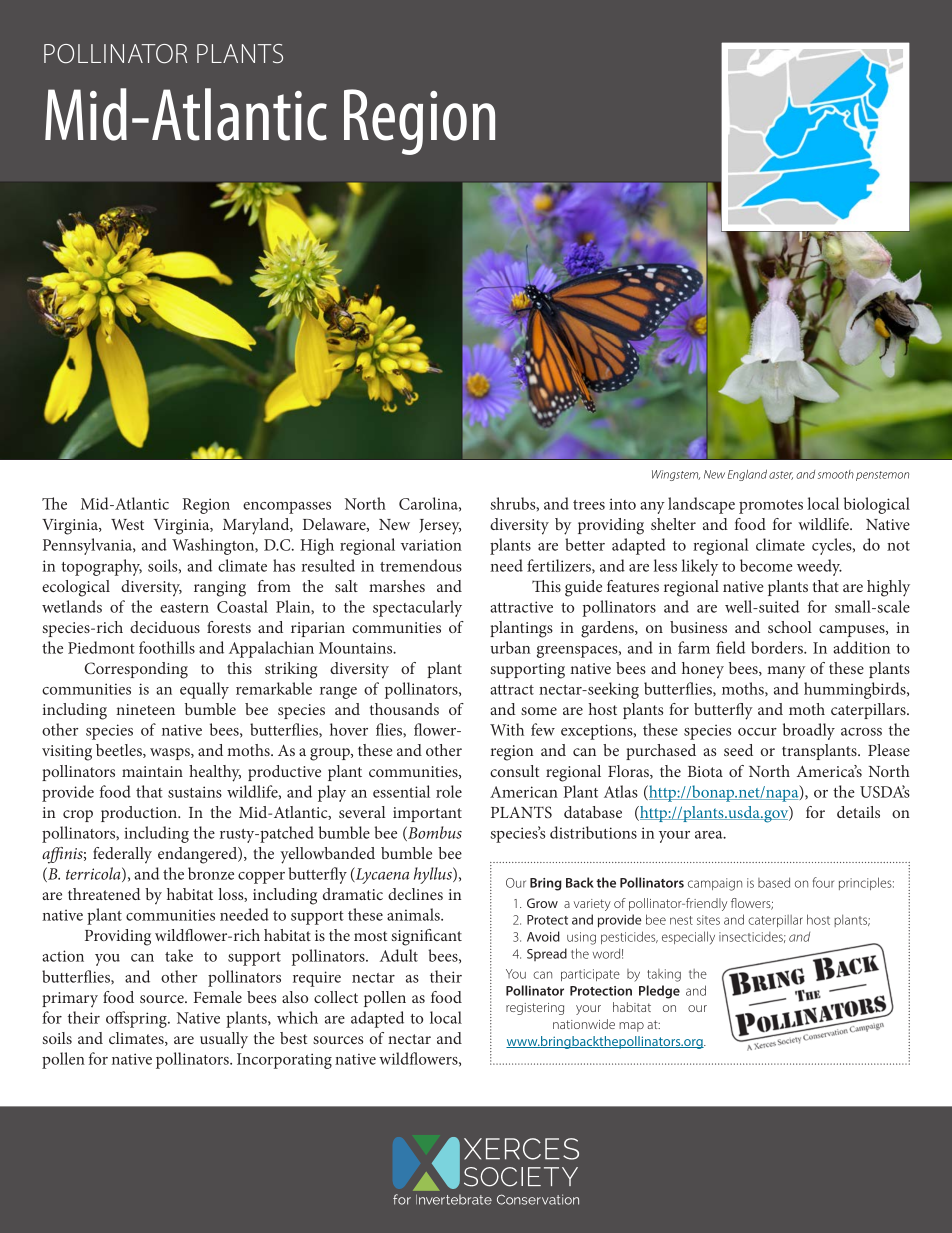 This image has height=1233, width=952. What do you see at coordinates (771, 507) in the image?
I see `promotes` at bounding box center [771, 507].
